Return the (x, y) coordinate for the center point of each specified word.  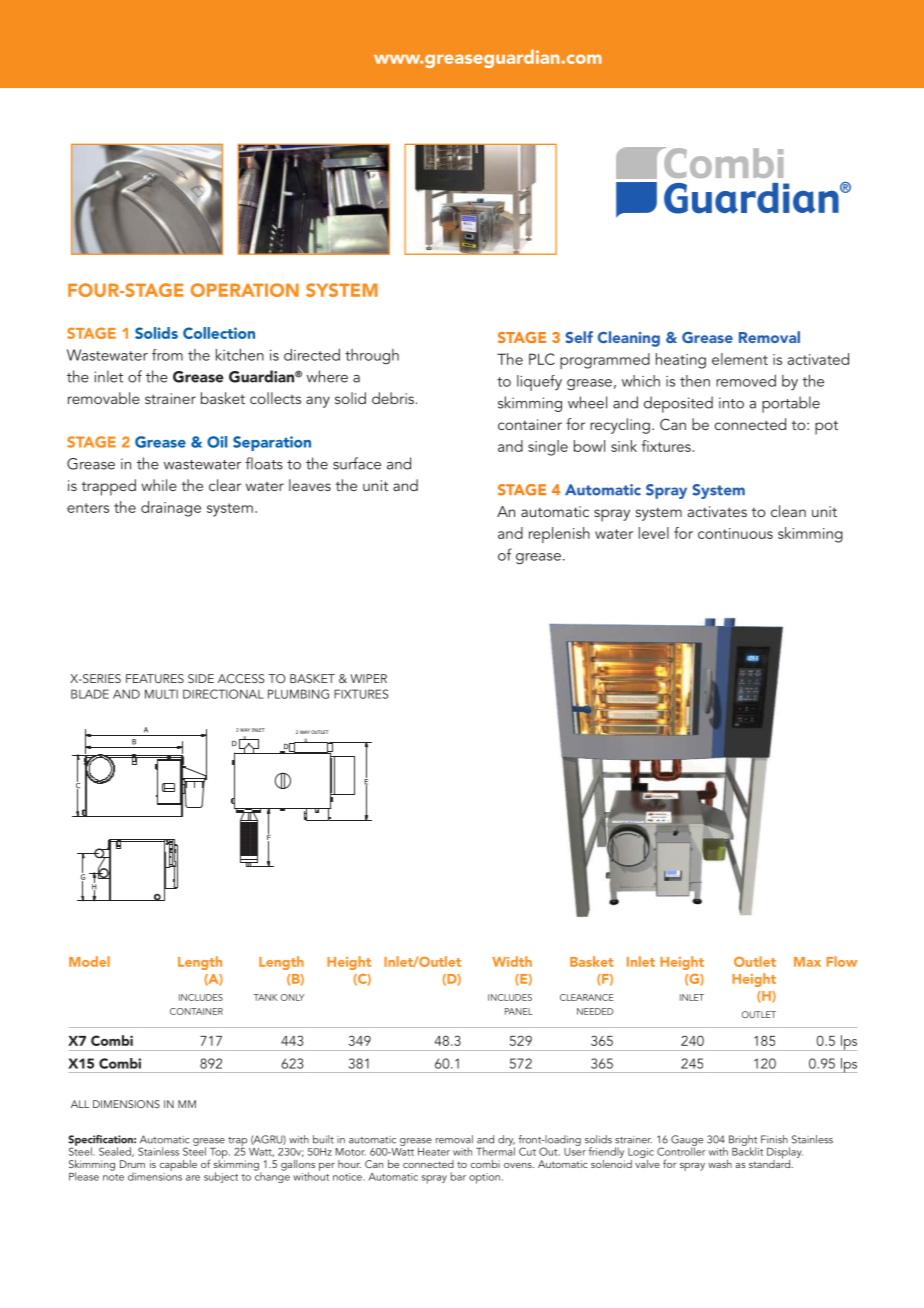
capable (178, 1167)
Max (807, 962)
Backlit (747, 1150)
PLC (542, 359)
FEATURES (155, 678)
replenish (559, 535)
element (740, 359)
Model (89, 961)
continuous (735, 533)
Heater (434, 1152)
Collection (219, 333)
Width (512, 961)
